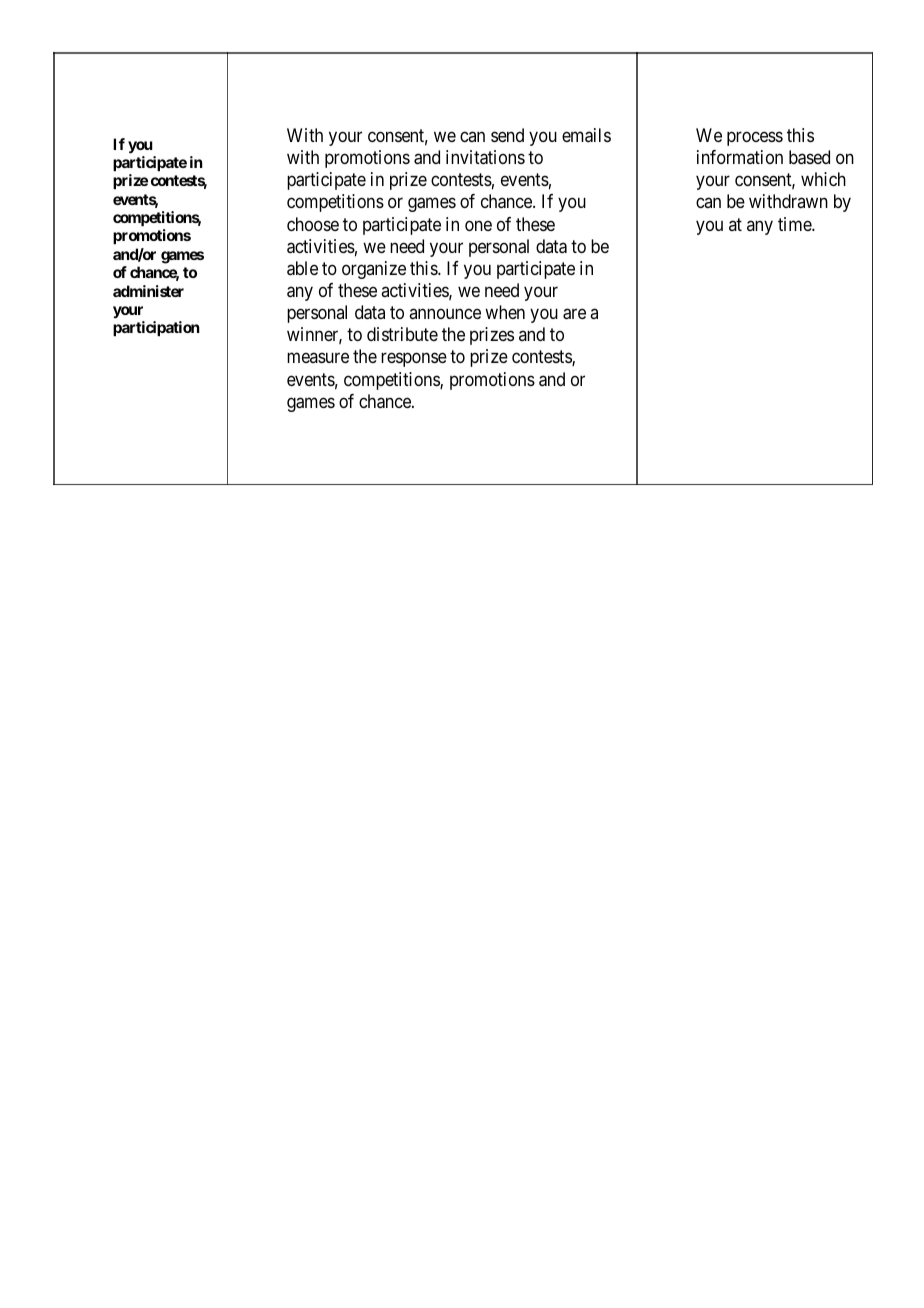 The image size is (924, 1308). I want to click on one, so click(478, 225).
